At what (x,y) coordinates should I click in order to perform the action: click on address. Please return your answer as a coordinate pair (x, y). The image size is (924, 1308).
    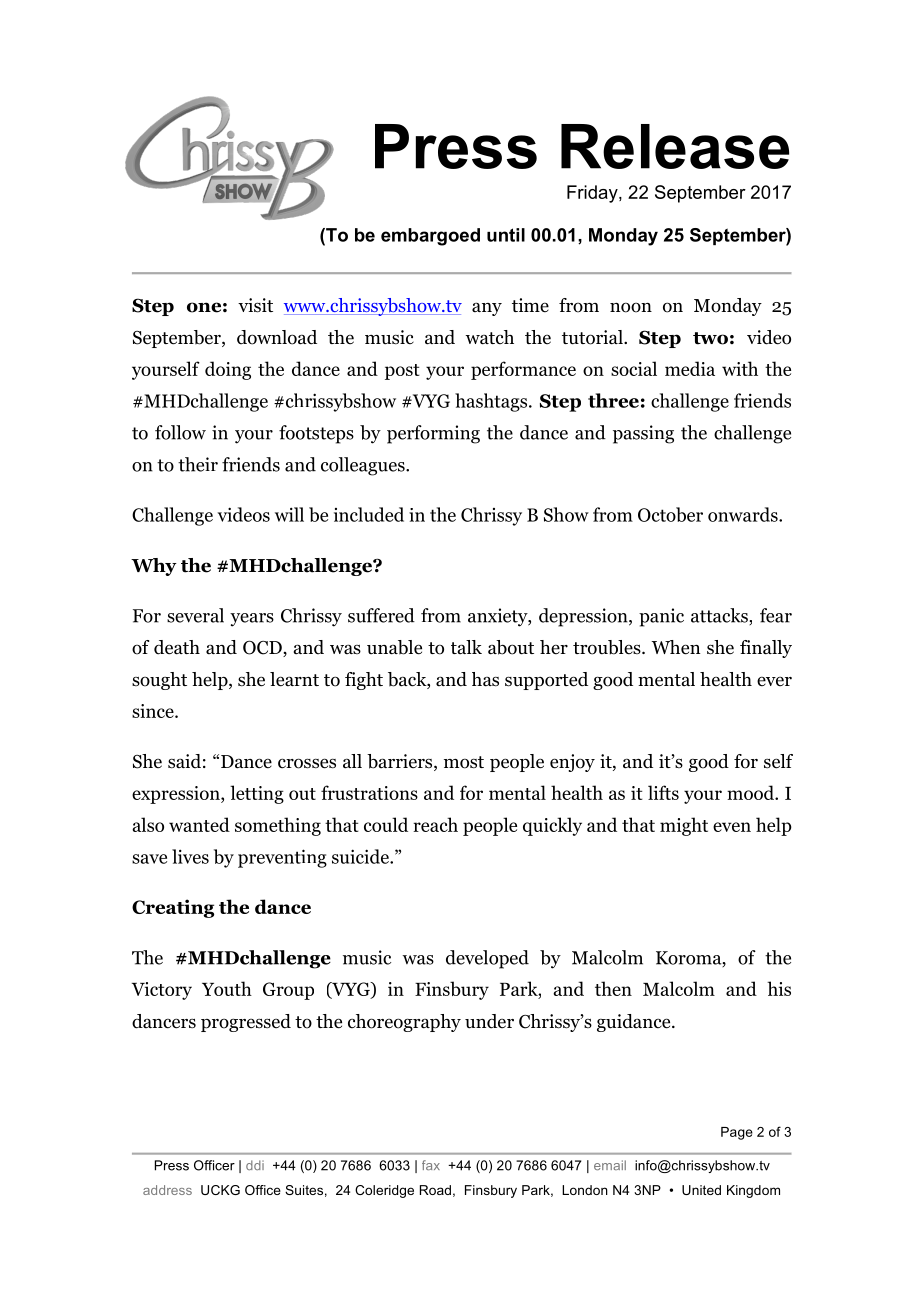
    Looking at the image, I should click on (167, 1190).
